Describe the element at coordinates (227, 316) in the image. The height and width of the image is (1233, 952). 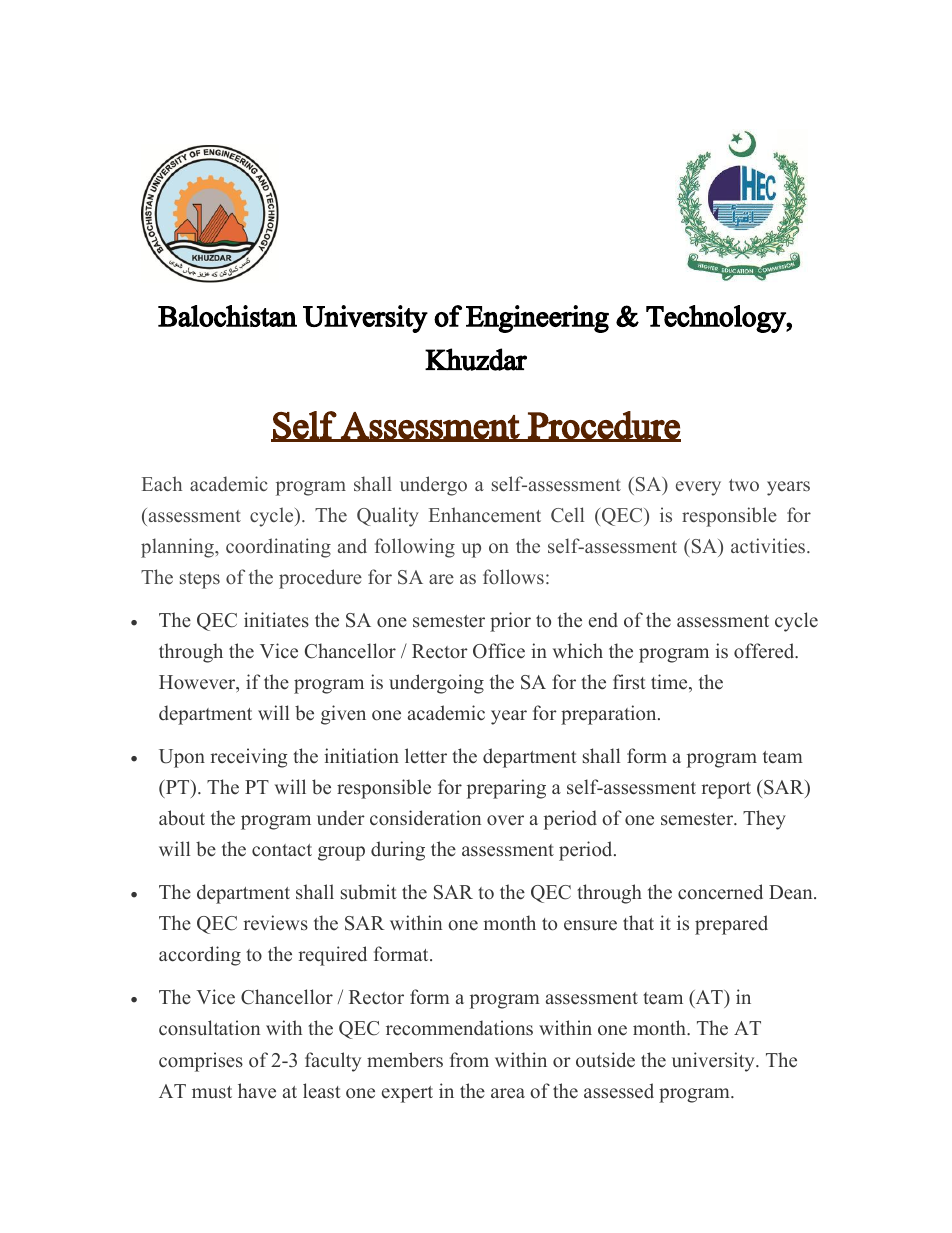
I see `Balochistan` at that location.
